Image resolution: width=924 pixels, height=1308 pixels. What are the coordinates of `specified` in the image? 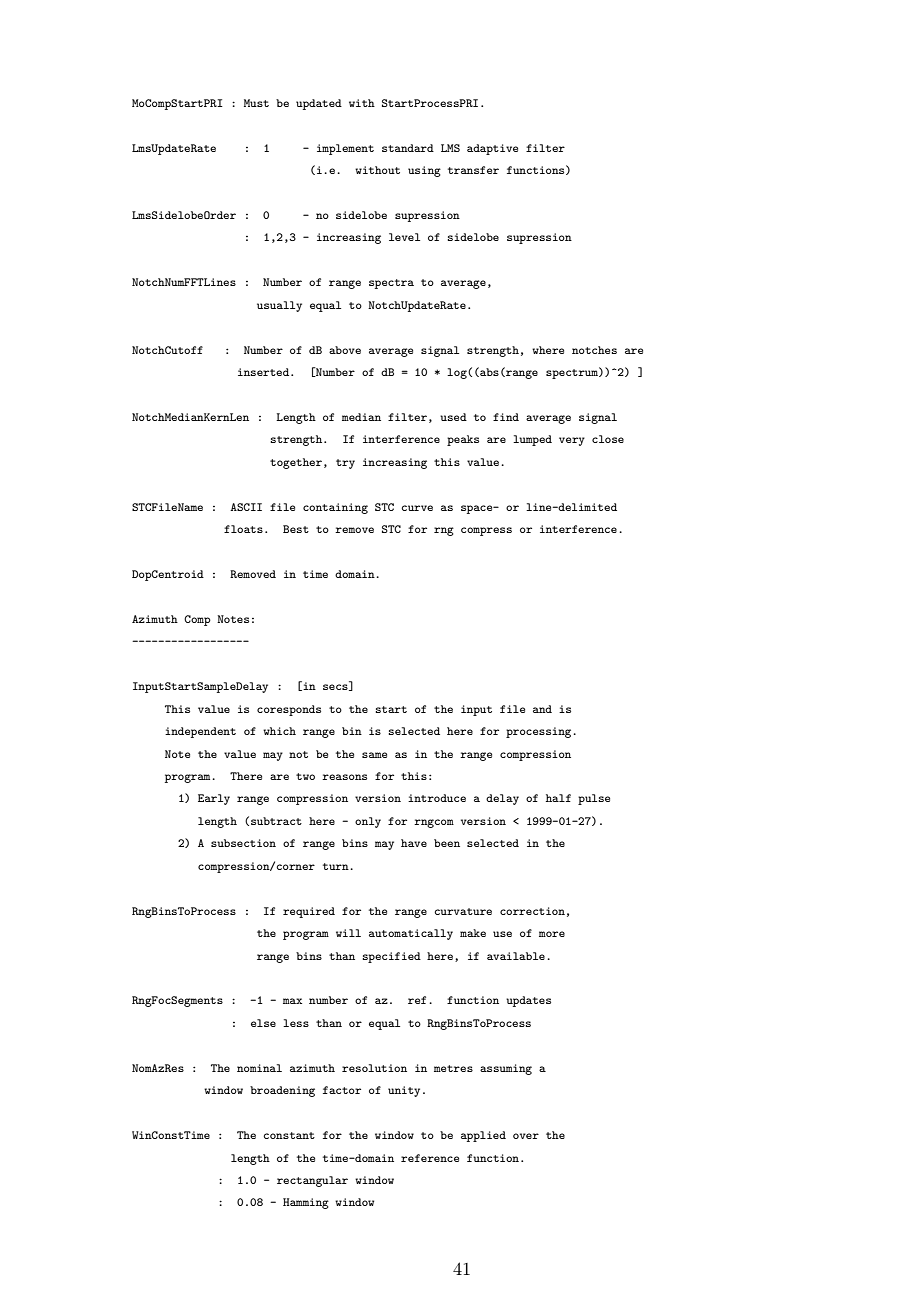 It's located at (391, 957).
